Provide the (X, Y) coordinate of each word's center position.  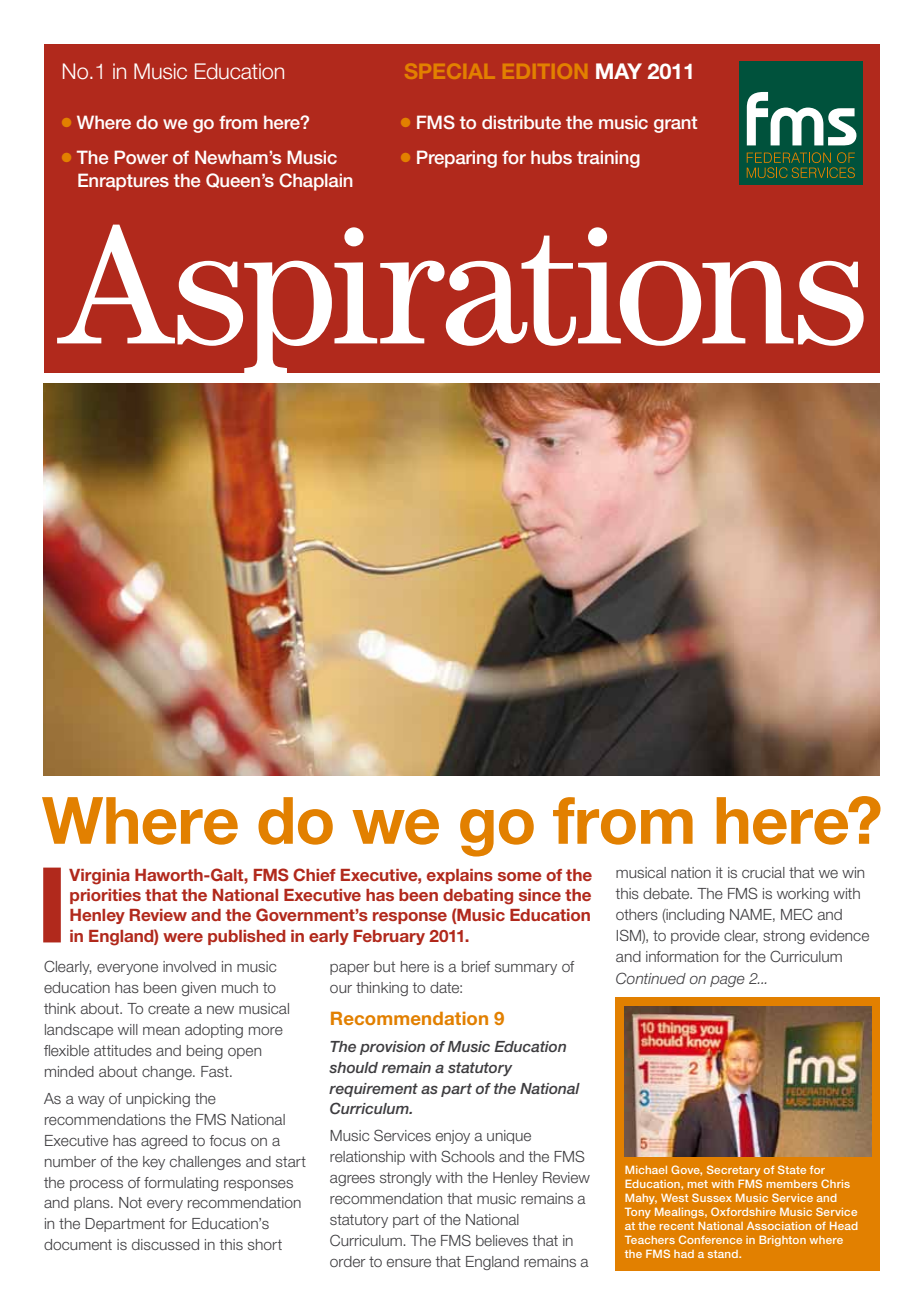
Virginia (99, 877)
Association (779, 1226)
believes (502, 1240)
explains (460, 876)
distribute (521, 122)
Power (141, 157)
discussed (165, 1244)
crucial (763, 872)
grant (675, 124)
